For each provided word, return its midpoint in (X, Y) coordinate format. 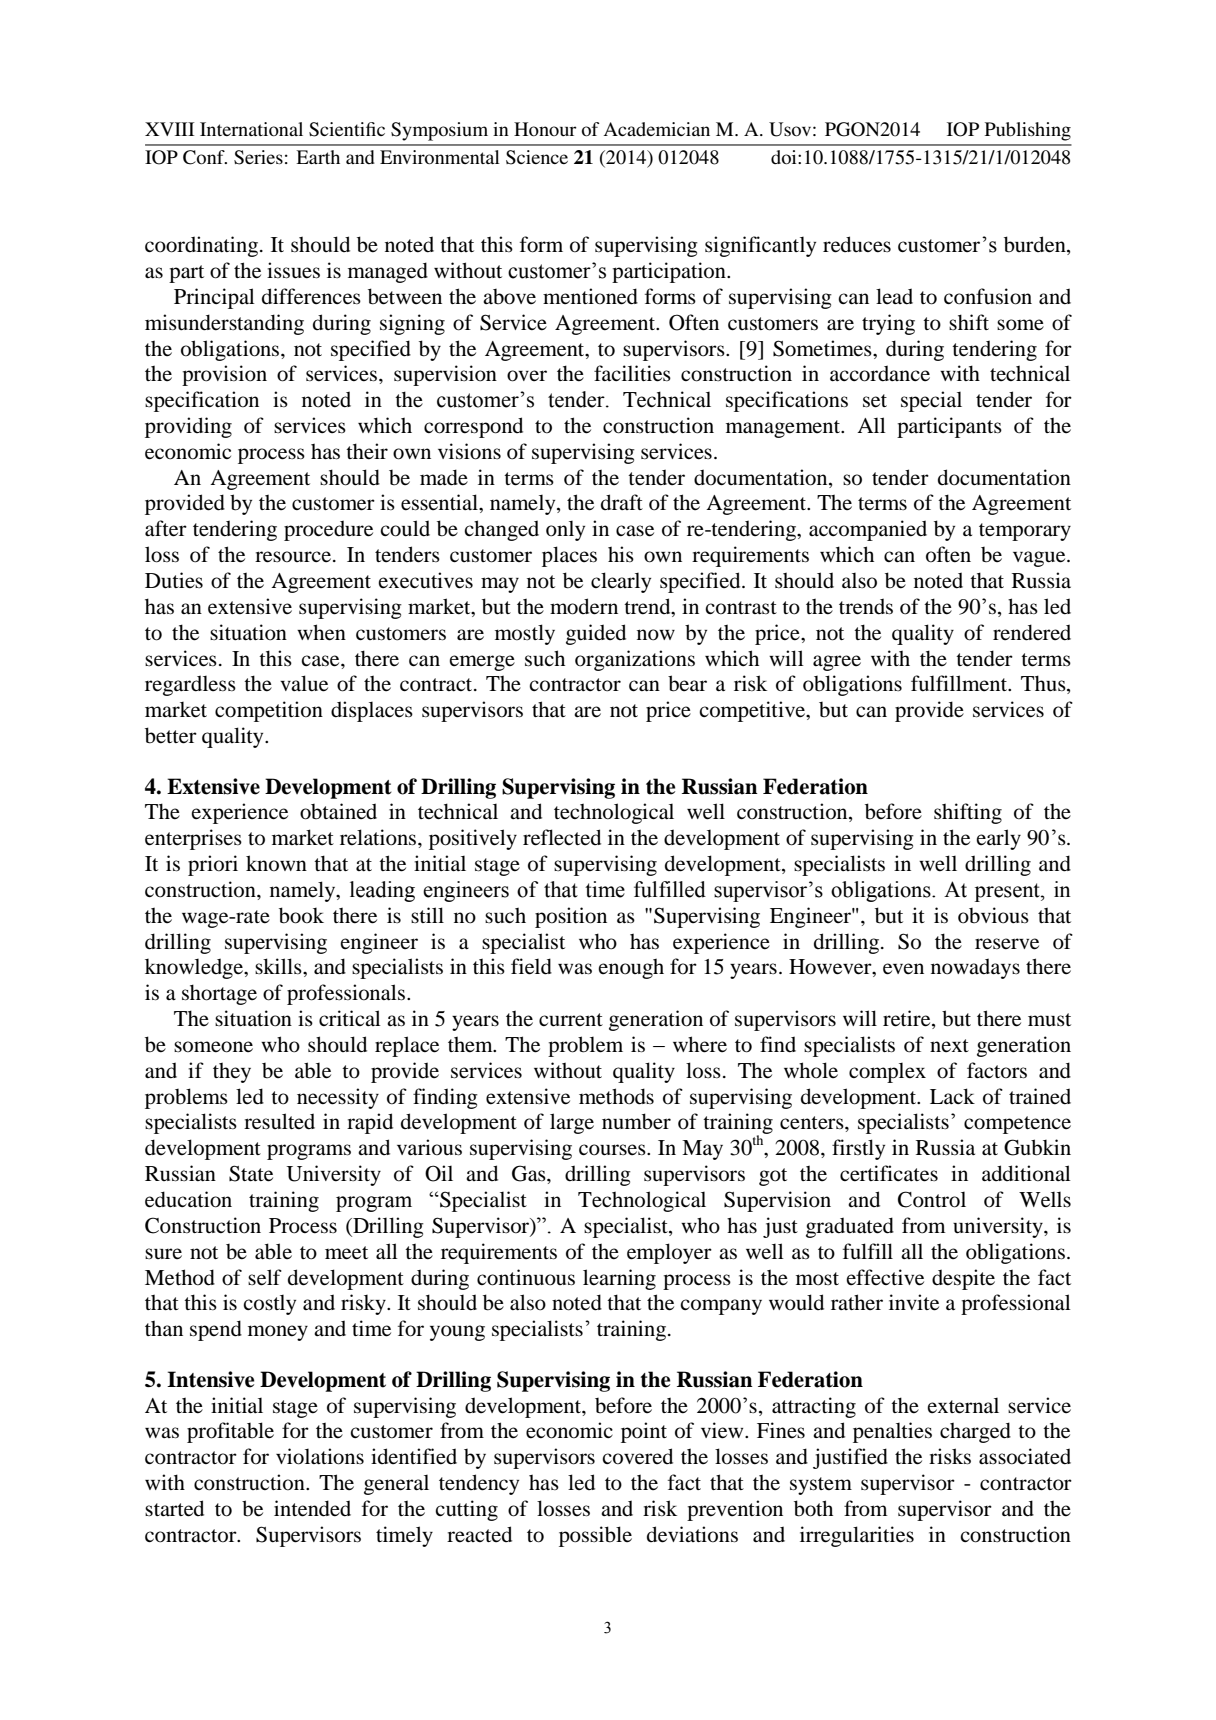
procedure (328, 530)
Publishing (1028, 131)
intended (312, 1508)
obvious (993, 915)
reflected (562, 837)
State (251, 1173)
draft (622, 502)
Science (537, 157)
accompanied (868, 530)
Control (932, 1199)
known (276, 863)
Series (258, 157)
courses (613, 1150)
